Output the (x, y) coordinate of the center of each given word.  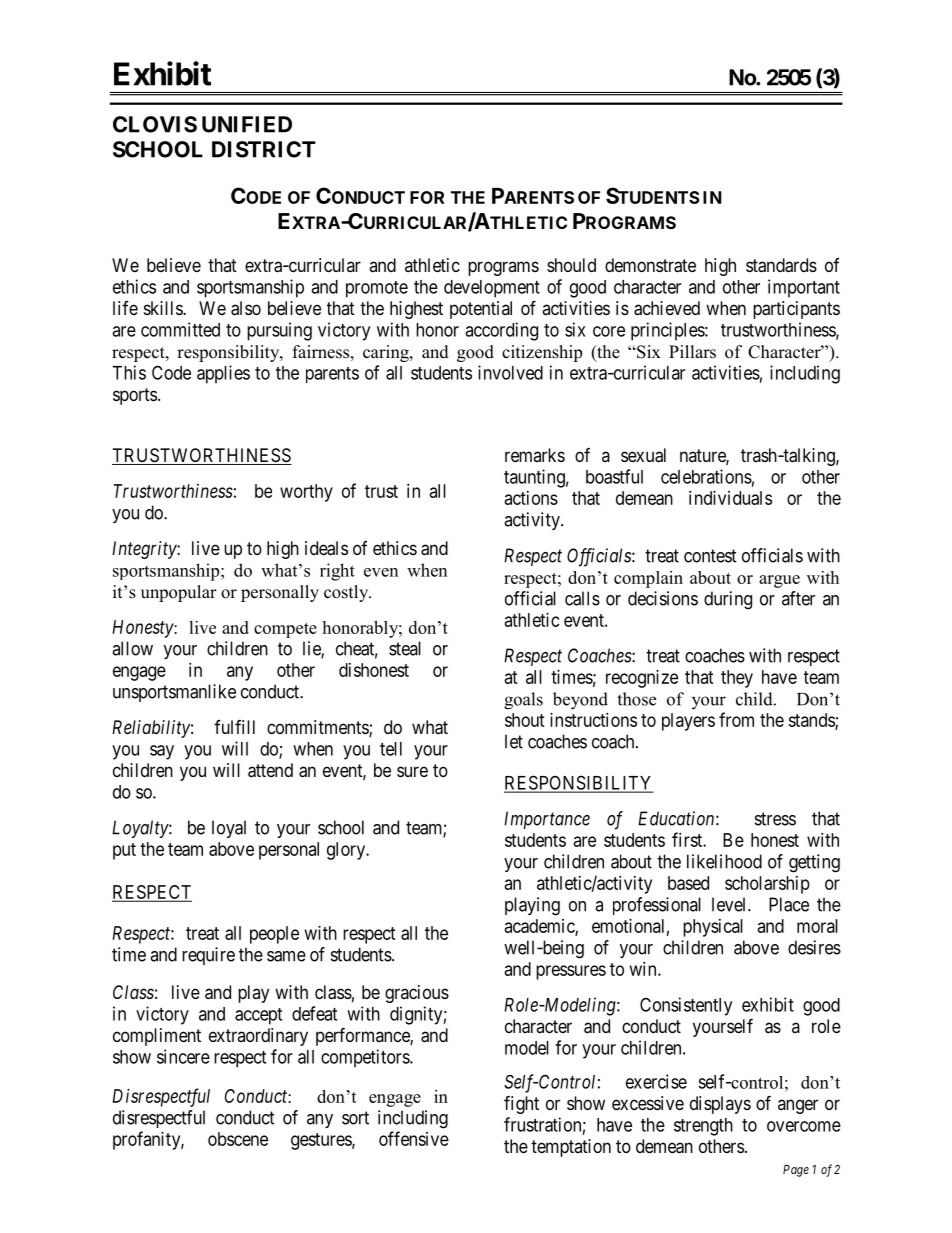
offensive (414, 1138)
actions (531, 498)
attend (270, 770)
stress (775, 819)
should (571, 265)
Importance (547, 820)
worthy (306, 493)
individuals (730, 498)
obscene (238, 1139)
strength (703, 1127)
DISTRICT (264, 149)
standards (781, 265)
